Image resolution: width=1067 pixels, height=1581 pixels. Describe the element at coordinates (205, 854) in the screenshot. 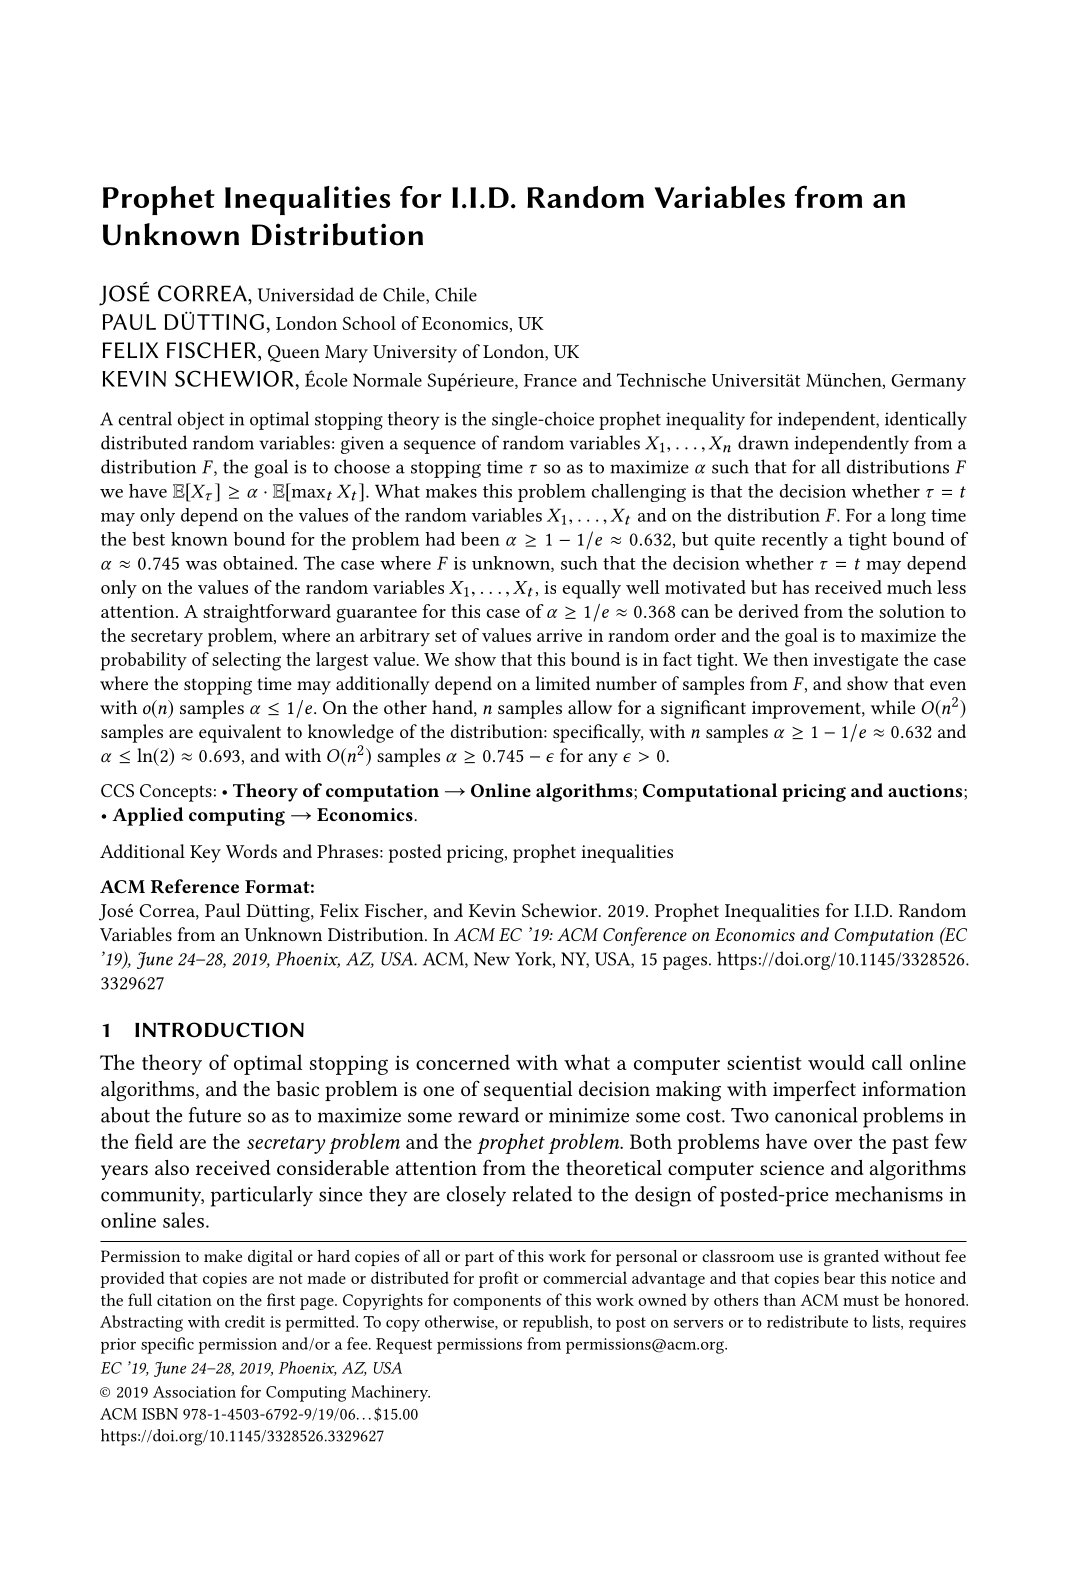

I see `Key` at that location.
